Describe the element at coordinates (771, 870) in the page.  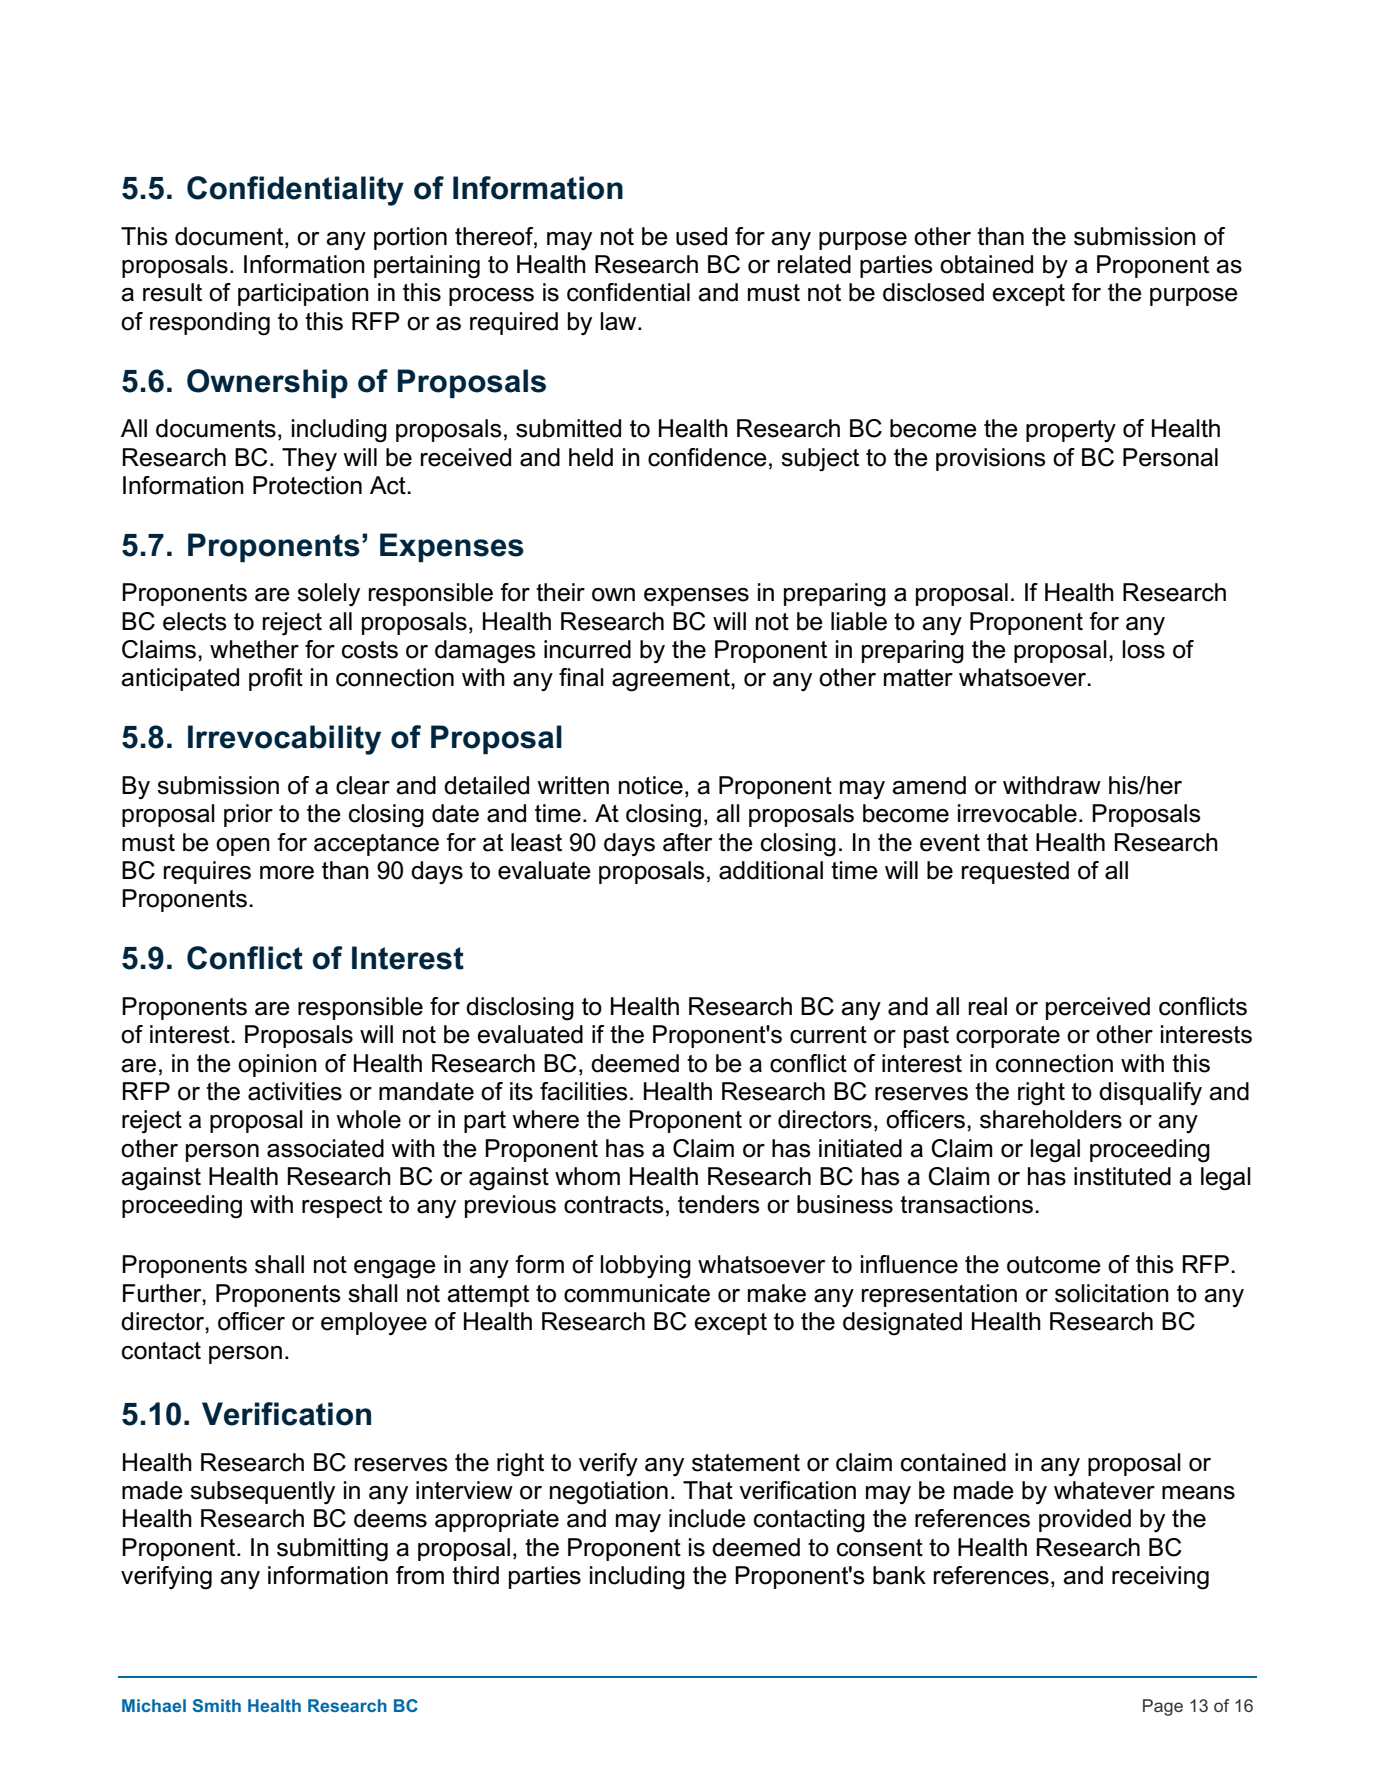
I see `additional` at that location.
